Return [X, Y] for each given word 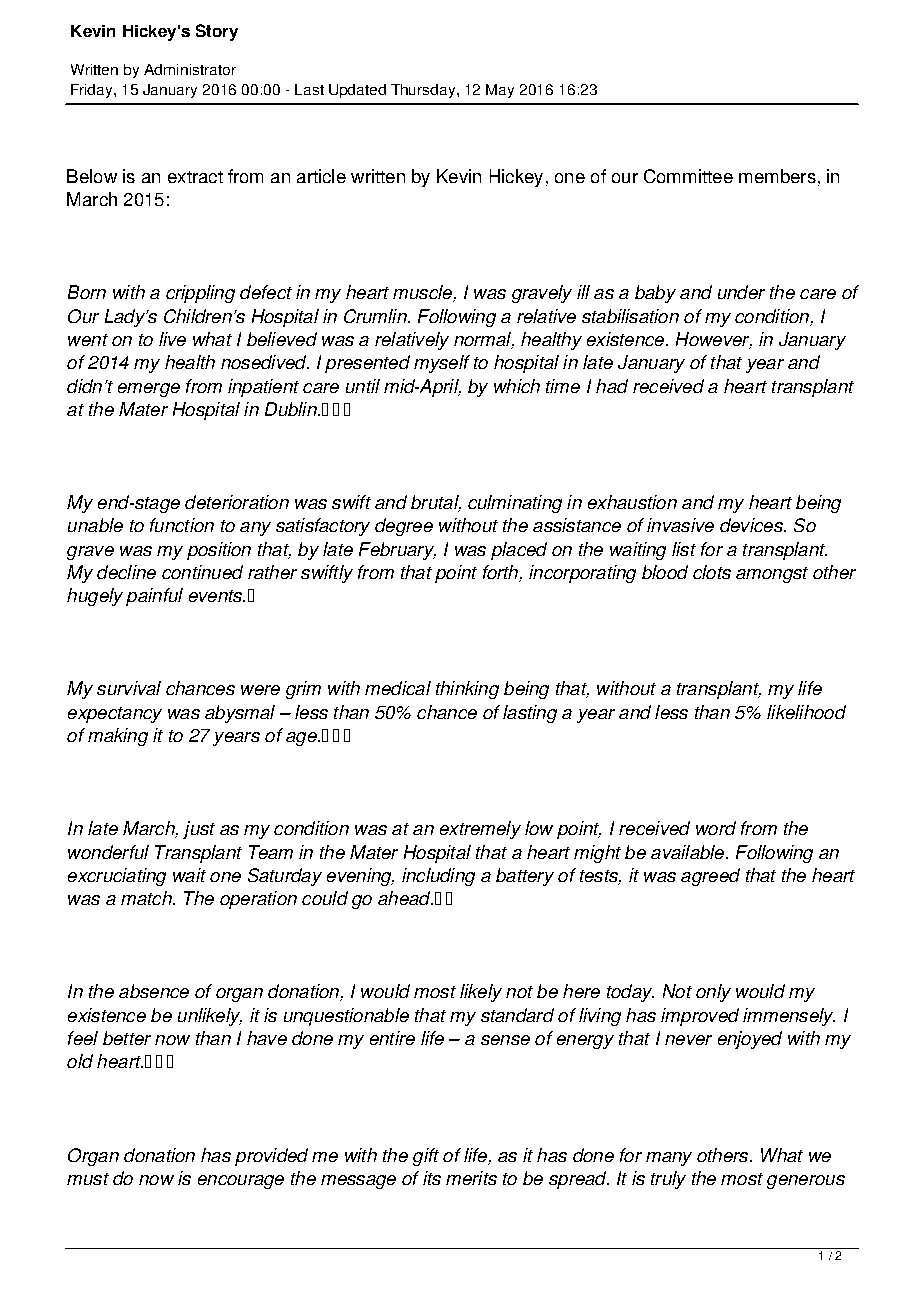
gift [426, 1157]
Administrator [190, 69]
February [397, 551]
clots [712, 572]
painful [154, 597]
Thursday [424, 91]
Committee [688, 176]
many [669, 1159]
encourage [241, 1182]
